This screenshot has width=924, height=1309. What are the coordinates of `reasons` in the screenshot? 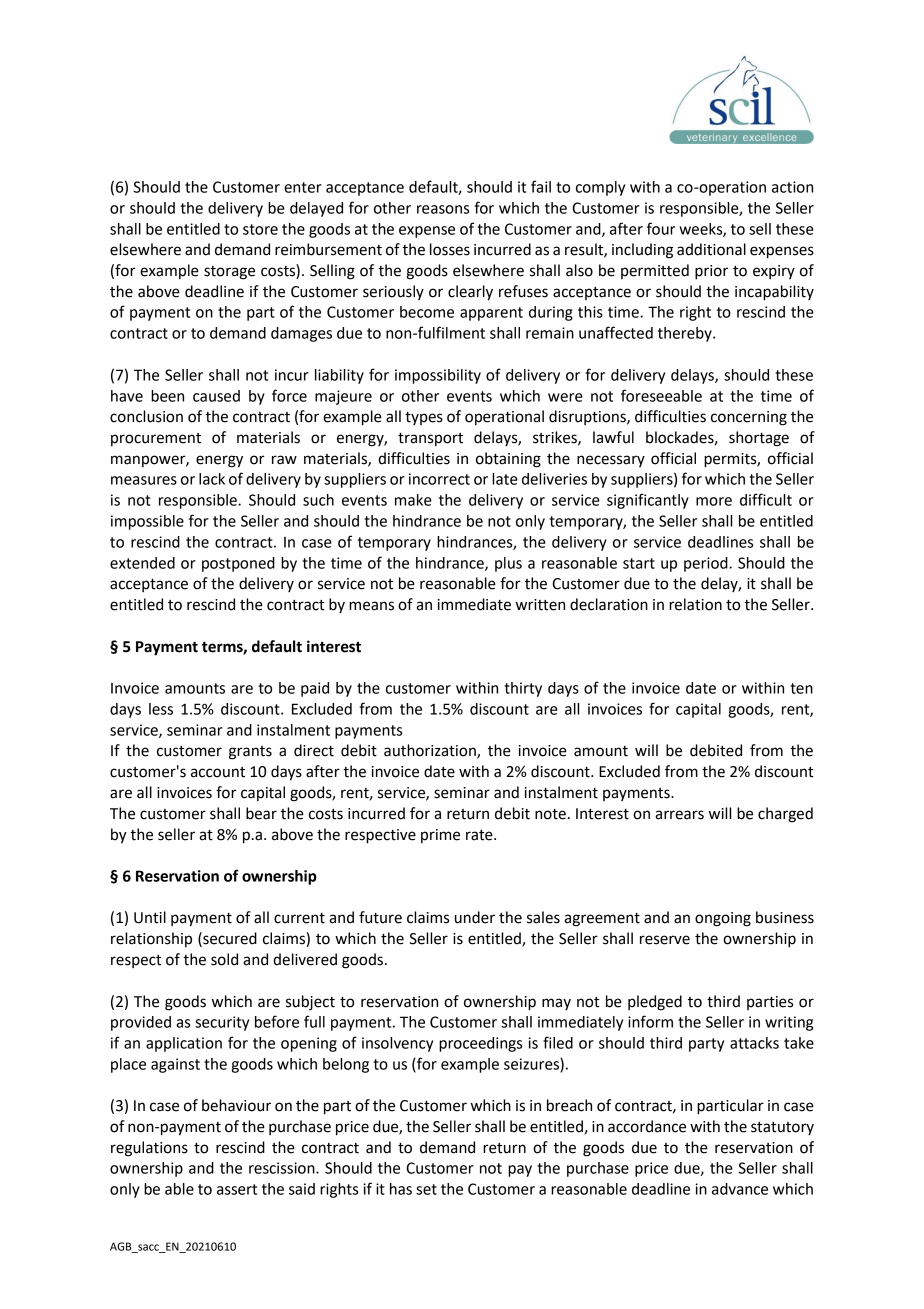 It's located at (443, 209).
